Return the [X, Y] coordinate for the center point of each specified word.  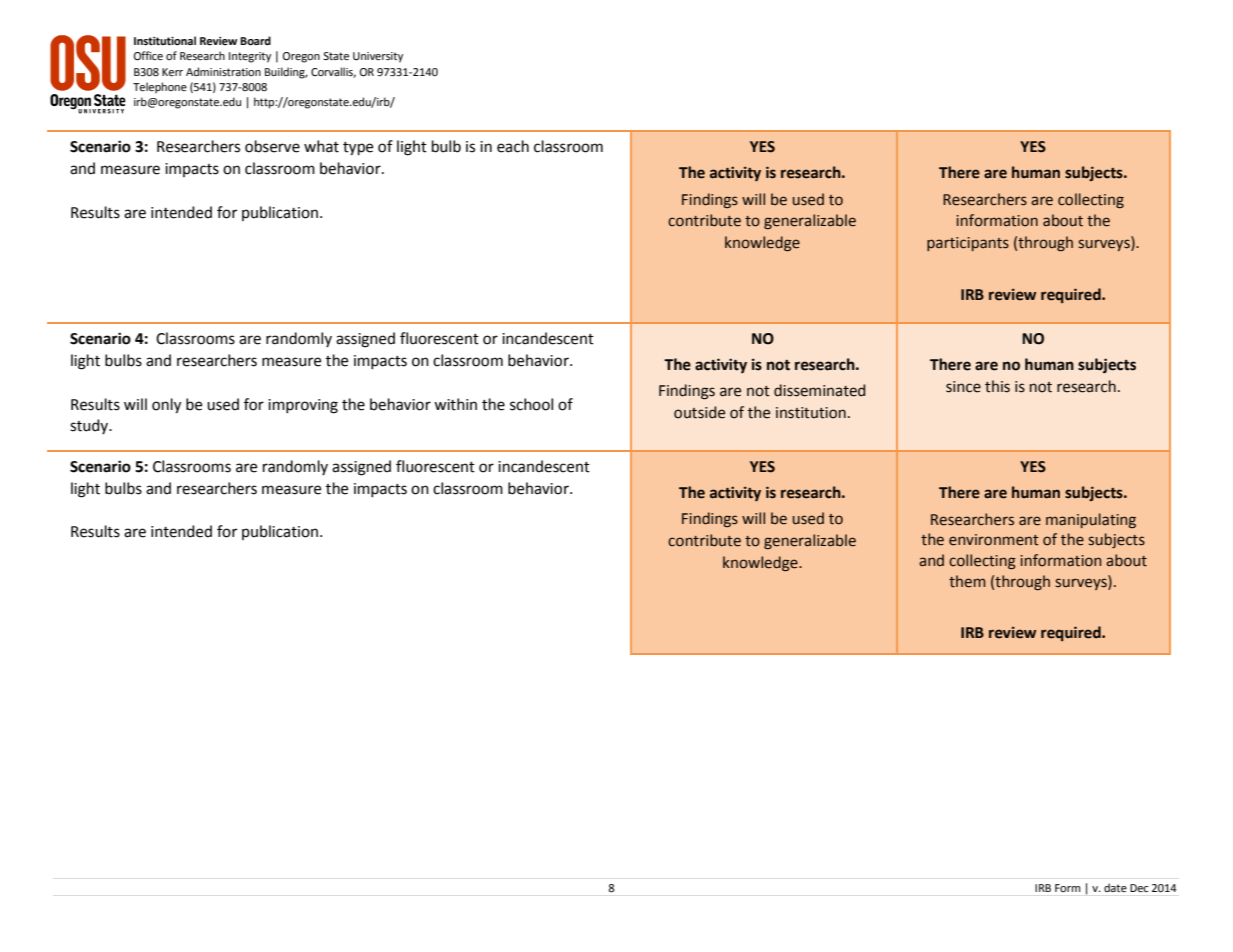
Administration [223, 71]
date [1115, 887]
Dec [1139, 888]
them [967, 581]
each [513, 146]
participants [968, 244]
